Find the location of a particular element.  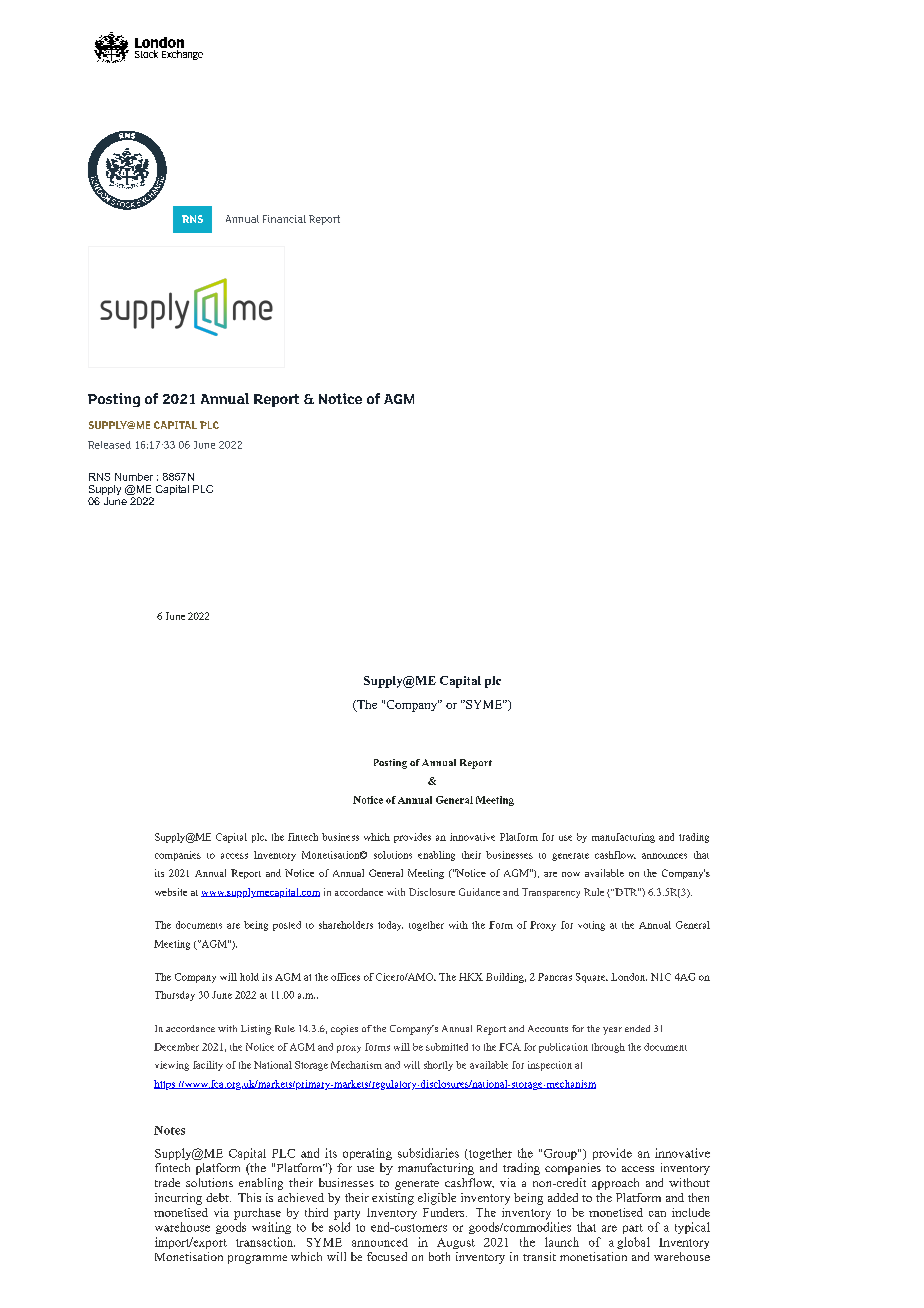

announced is located at coordinates (380, 1242).
